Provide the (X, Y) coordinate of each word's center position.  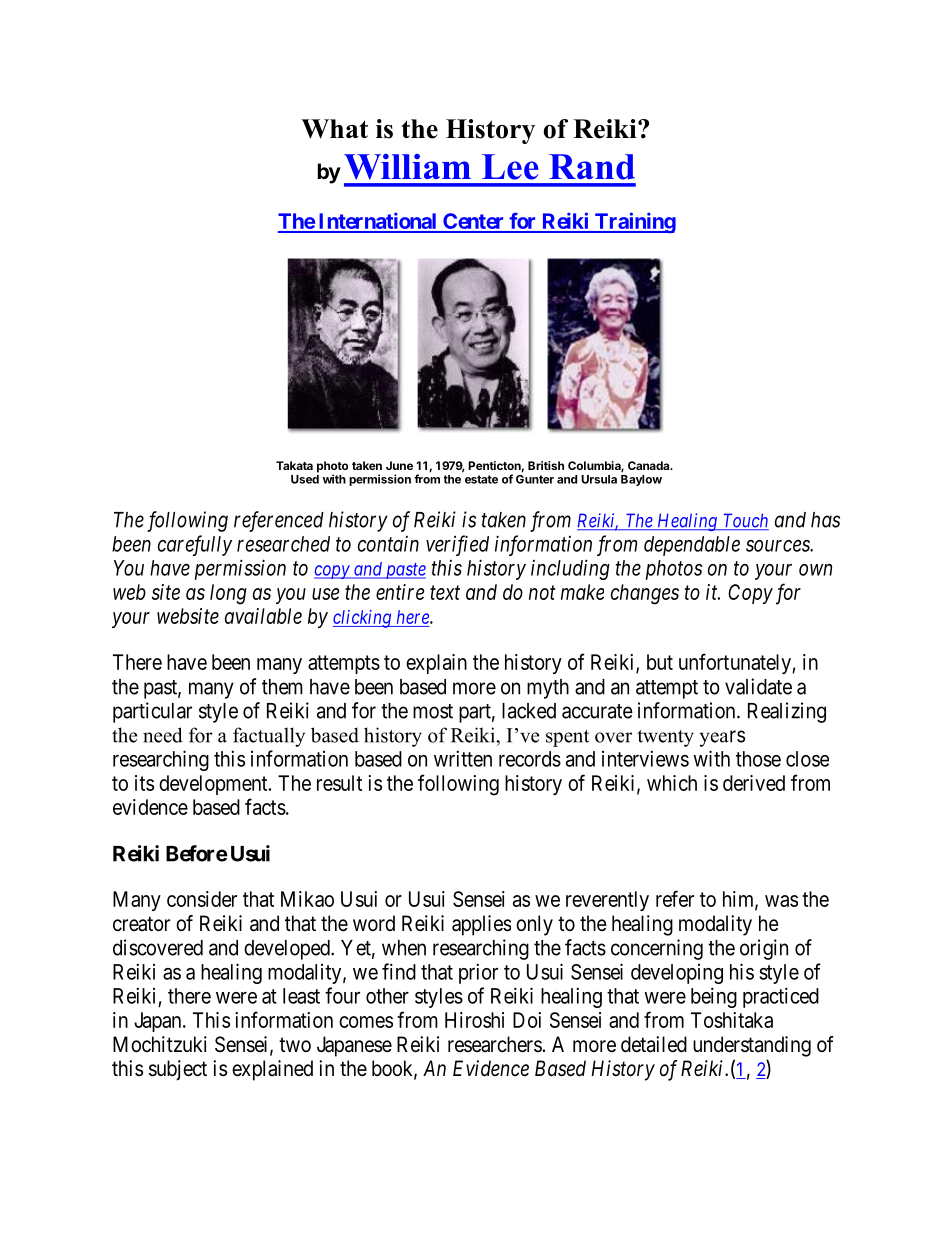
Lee (510, 167)
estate (481, 479)
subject (178, 1070)
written (463, 758)
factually (269, 737)
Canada (650, 465)
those (758, 759)
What (334, 129)
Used (305, 478)
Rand (592, 167)
